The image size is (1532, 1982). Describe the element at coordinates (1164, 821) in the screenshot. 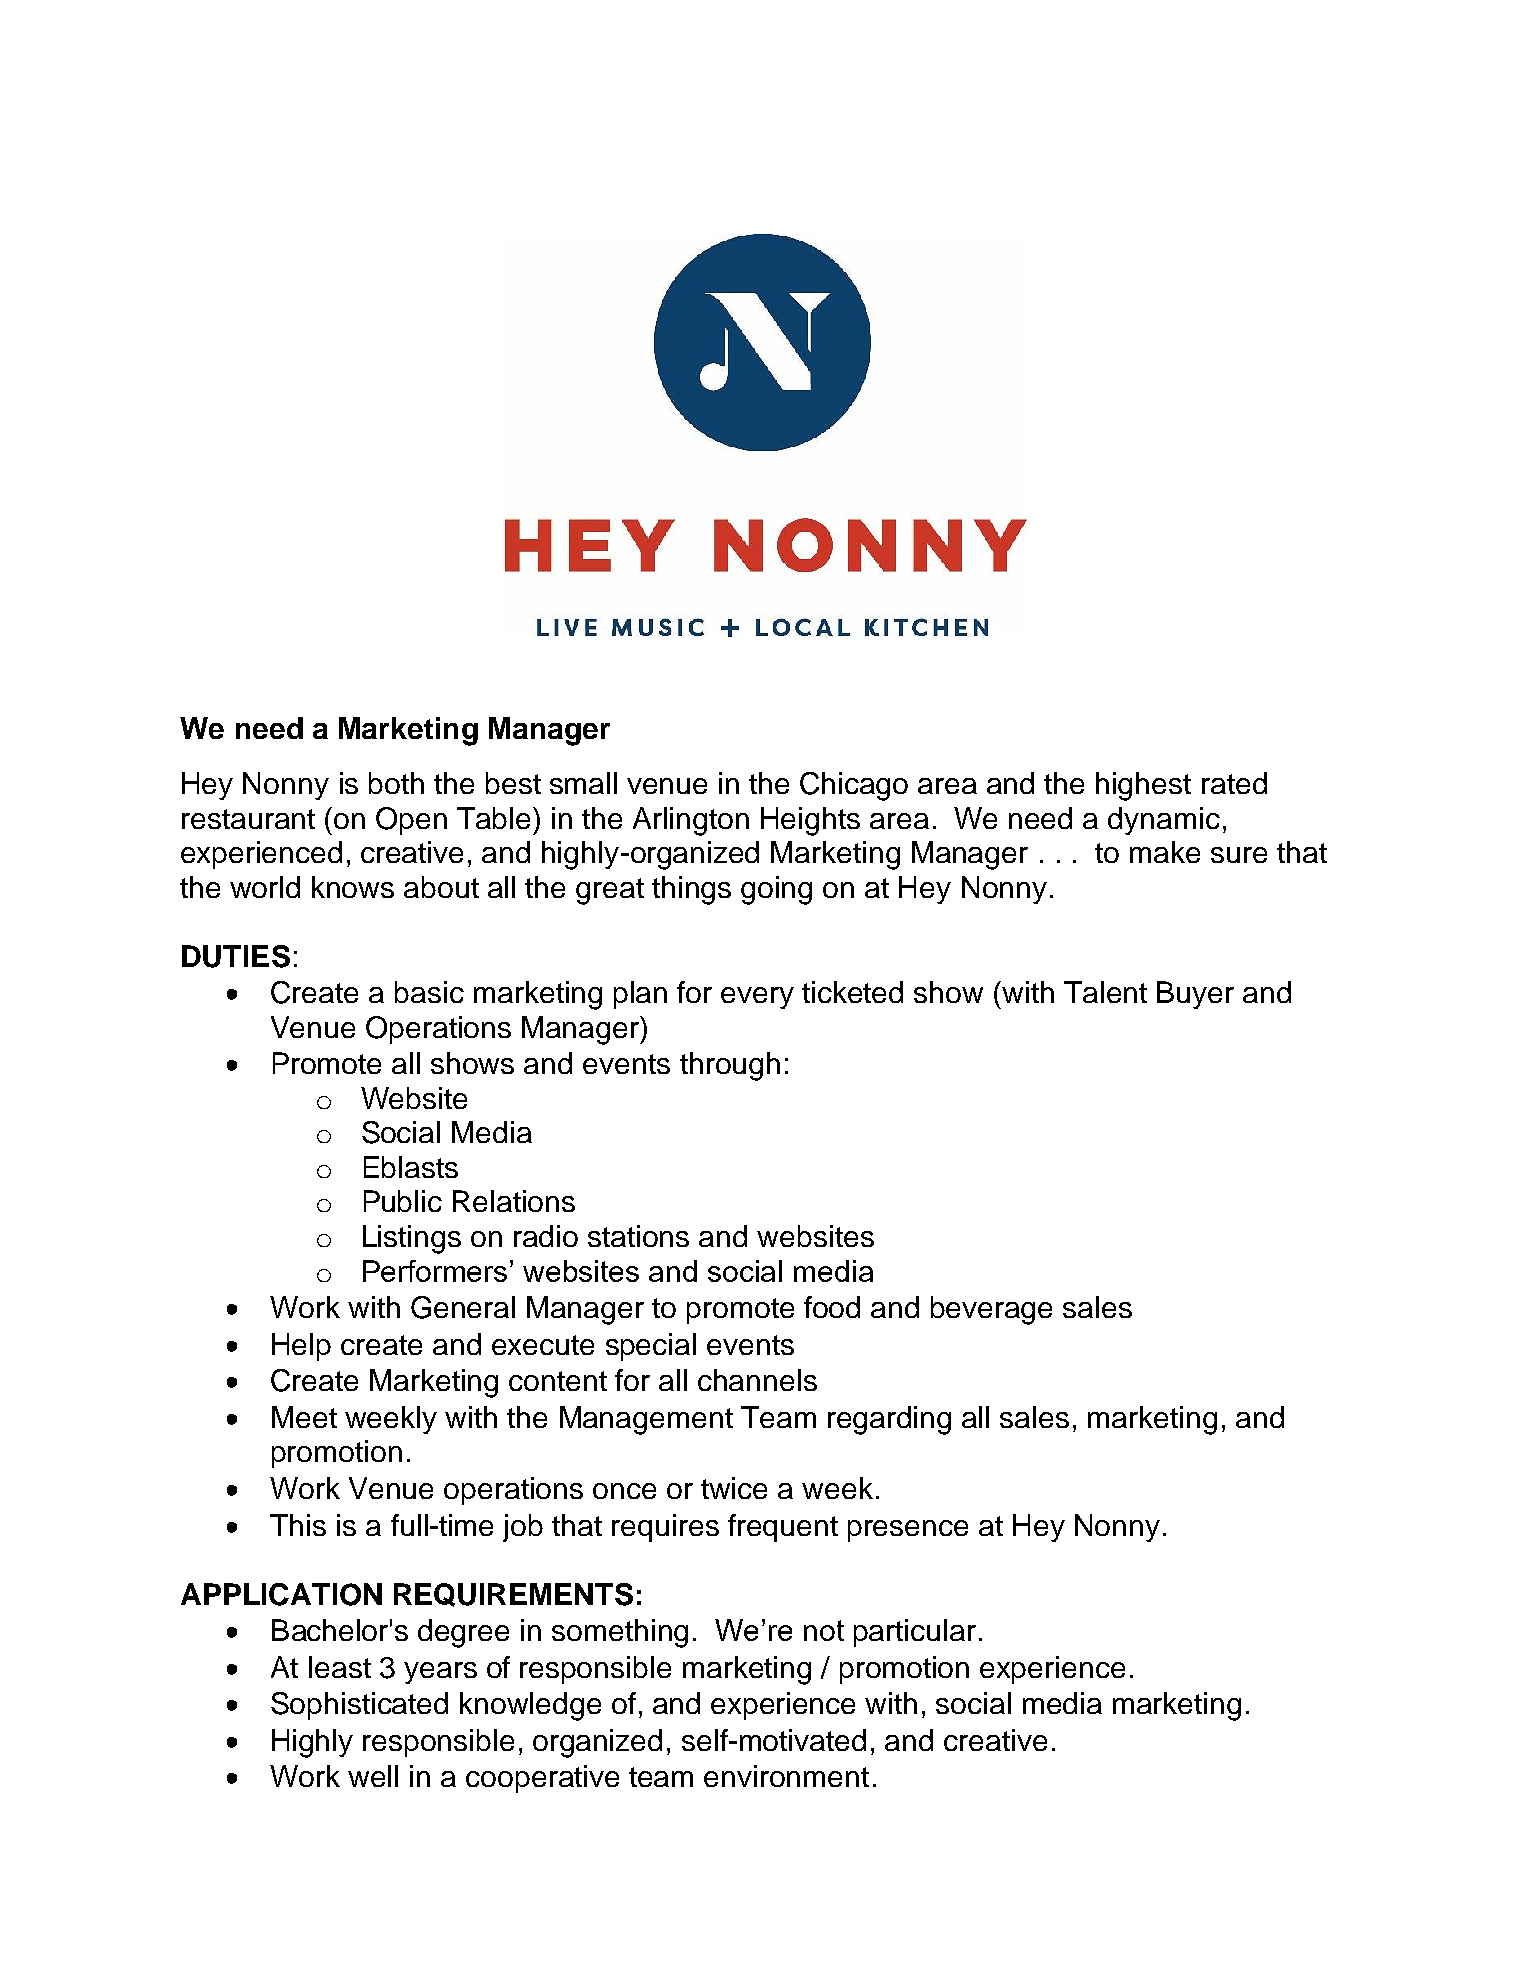

I see `dynamic` at that location.
